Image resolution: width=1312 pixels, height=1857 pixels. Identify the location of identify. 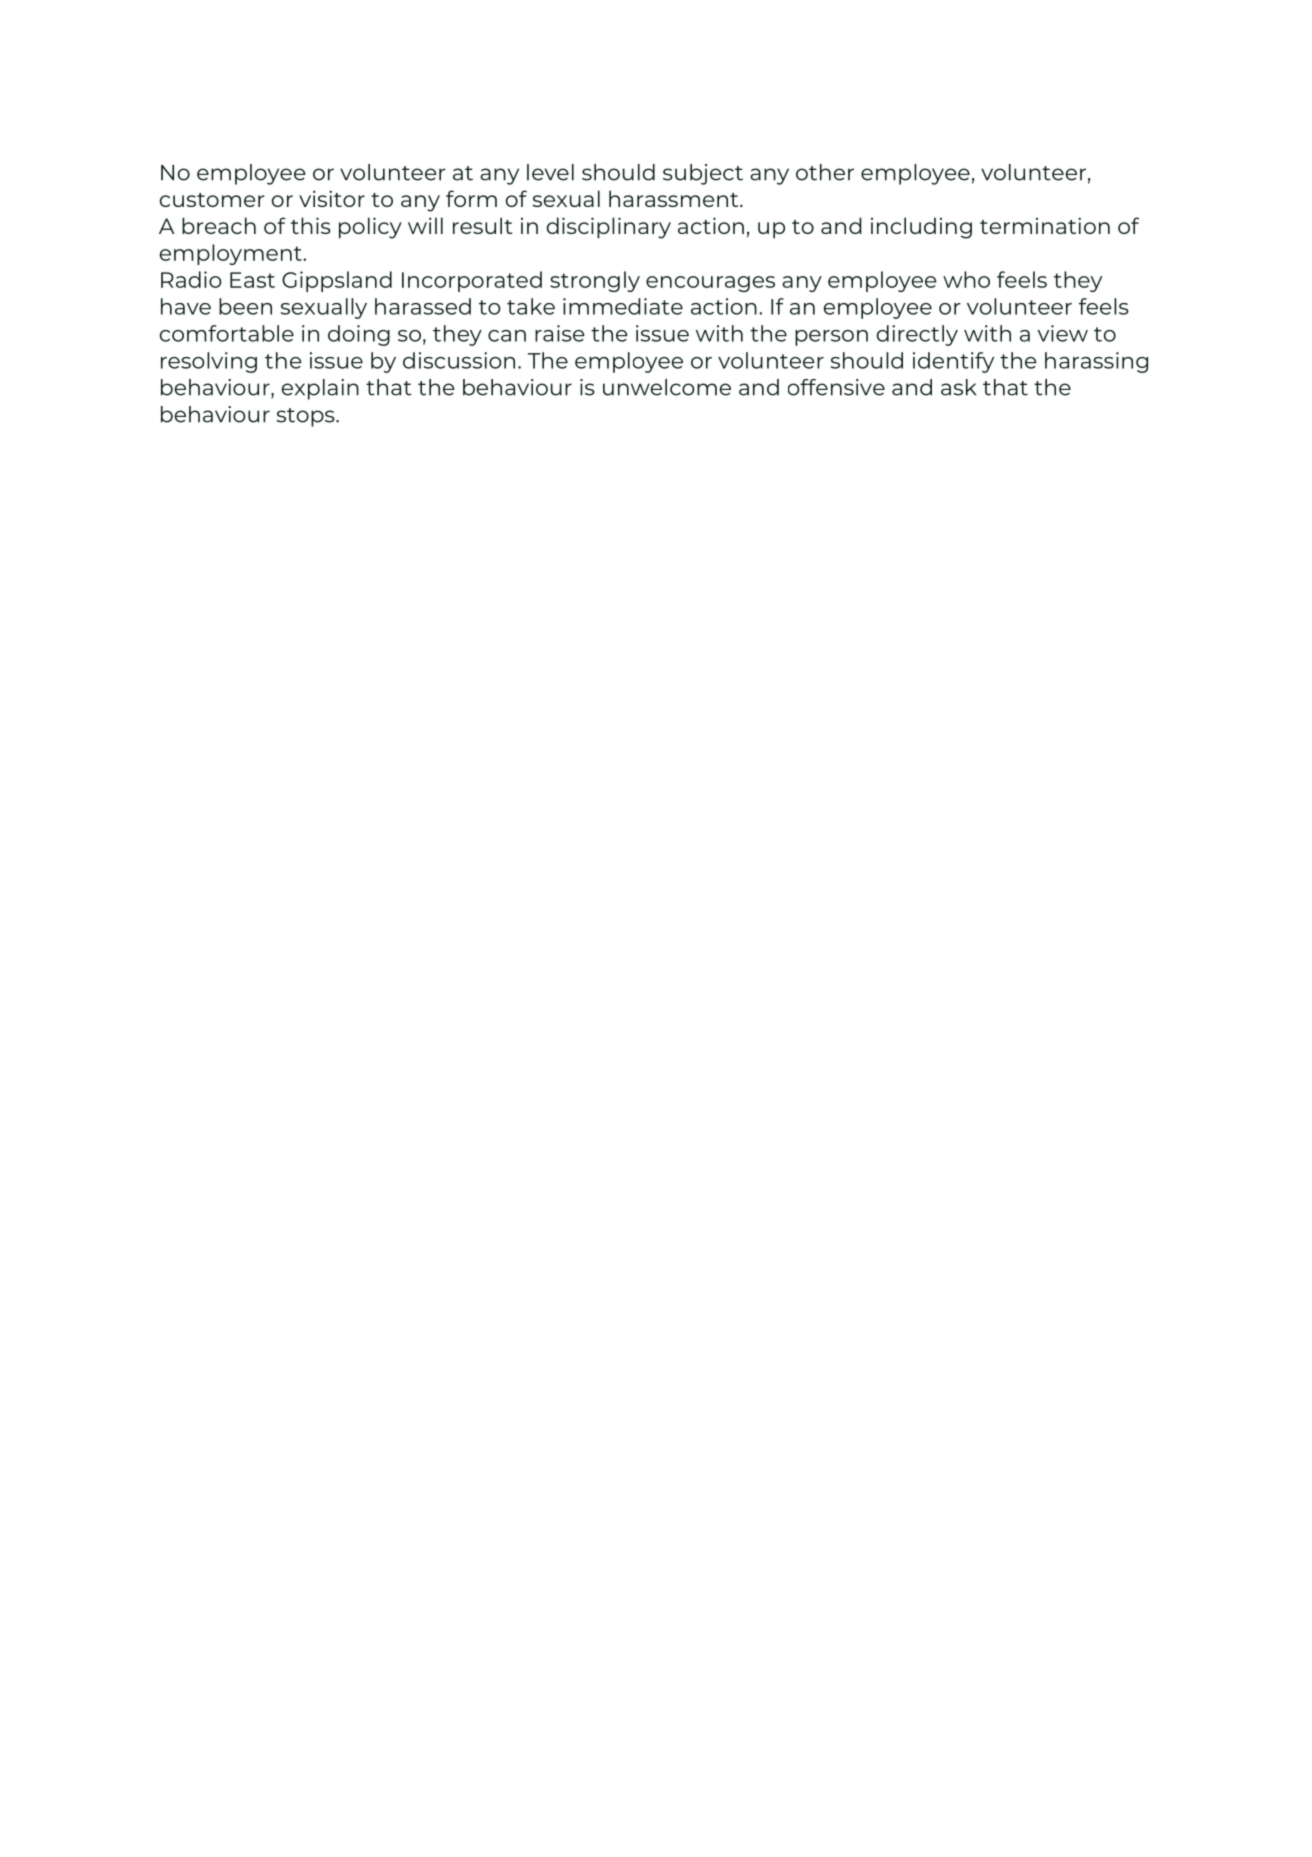
(953, 362).
